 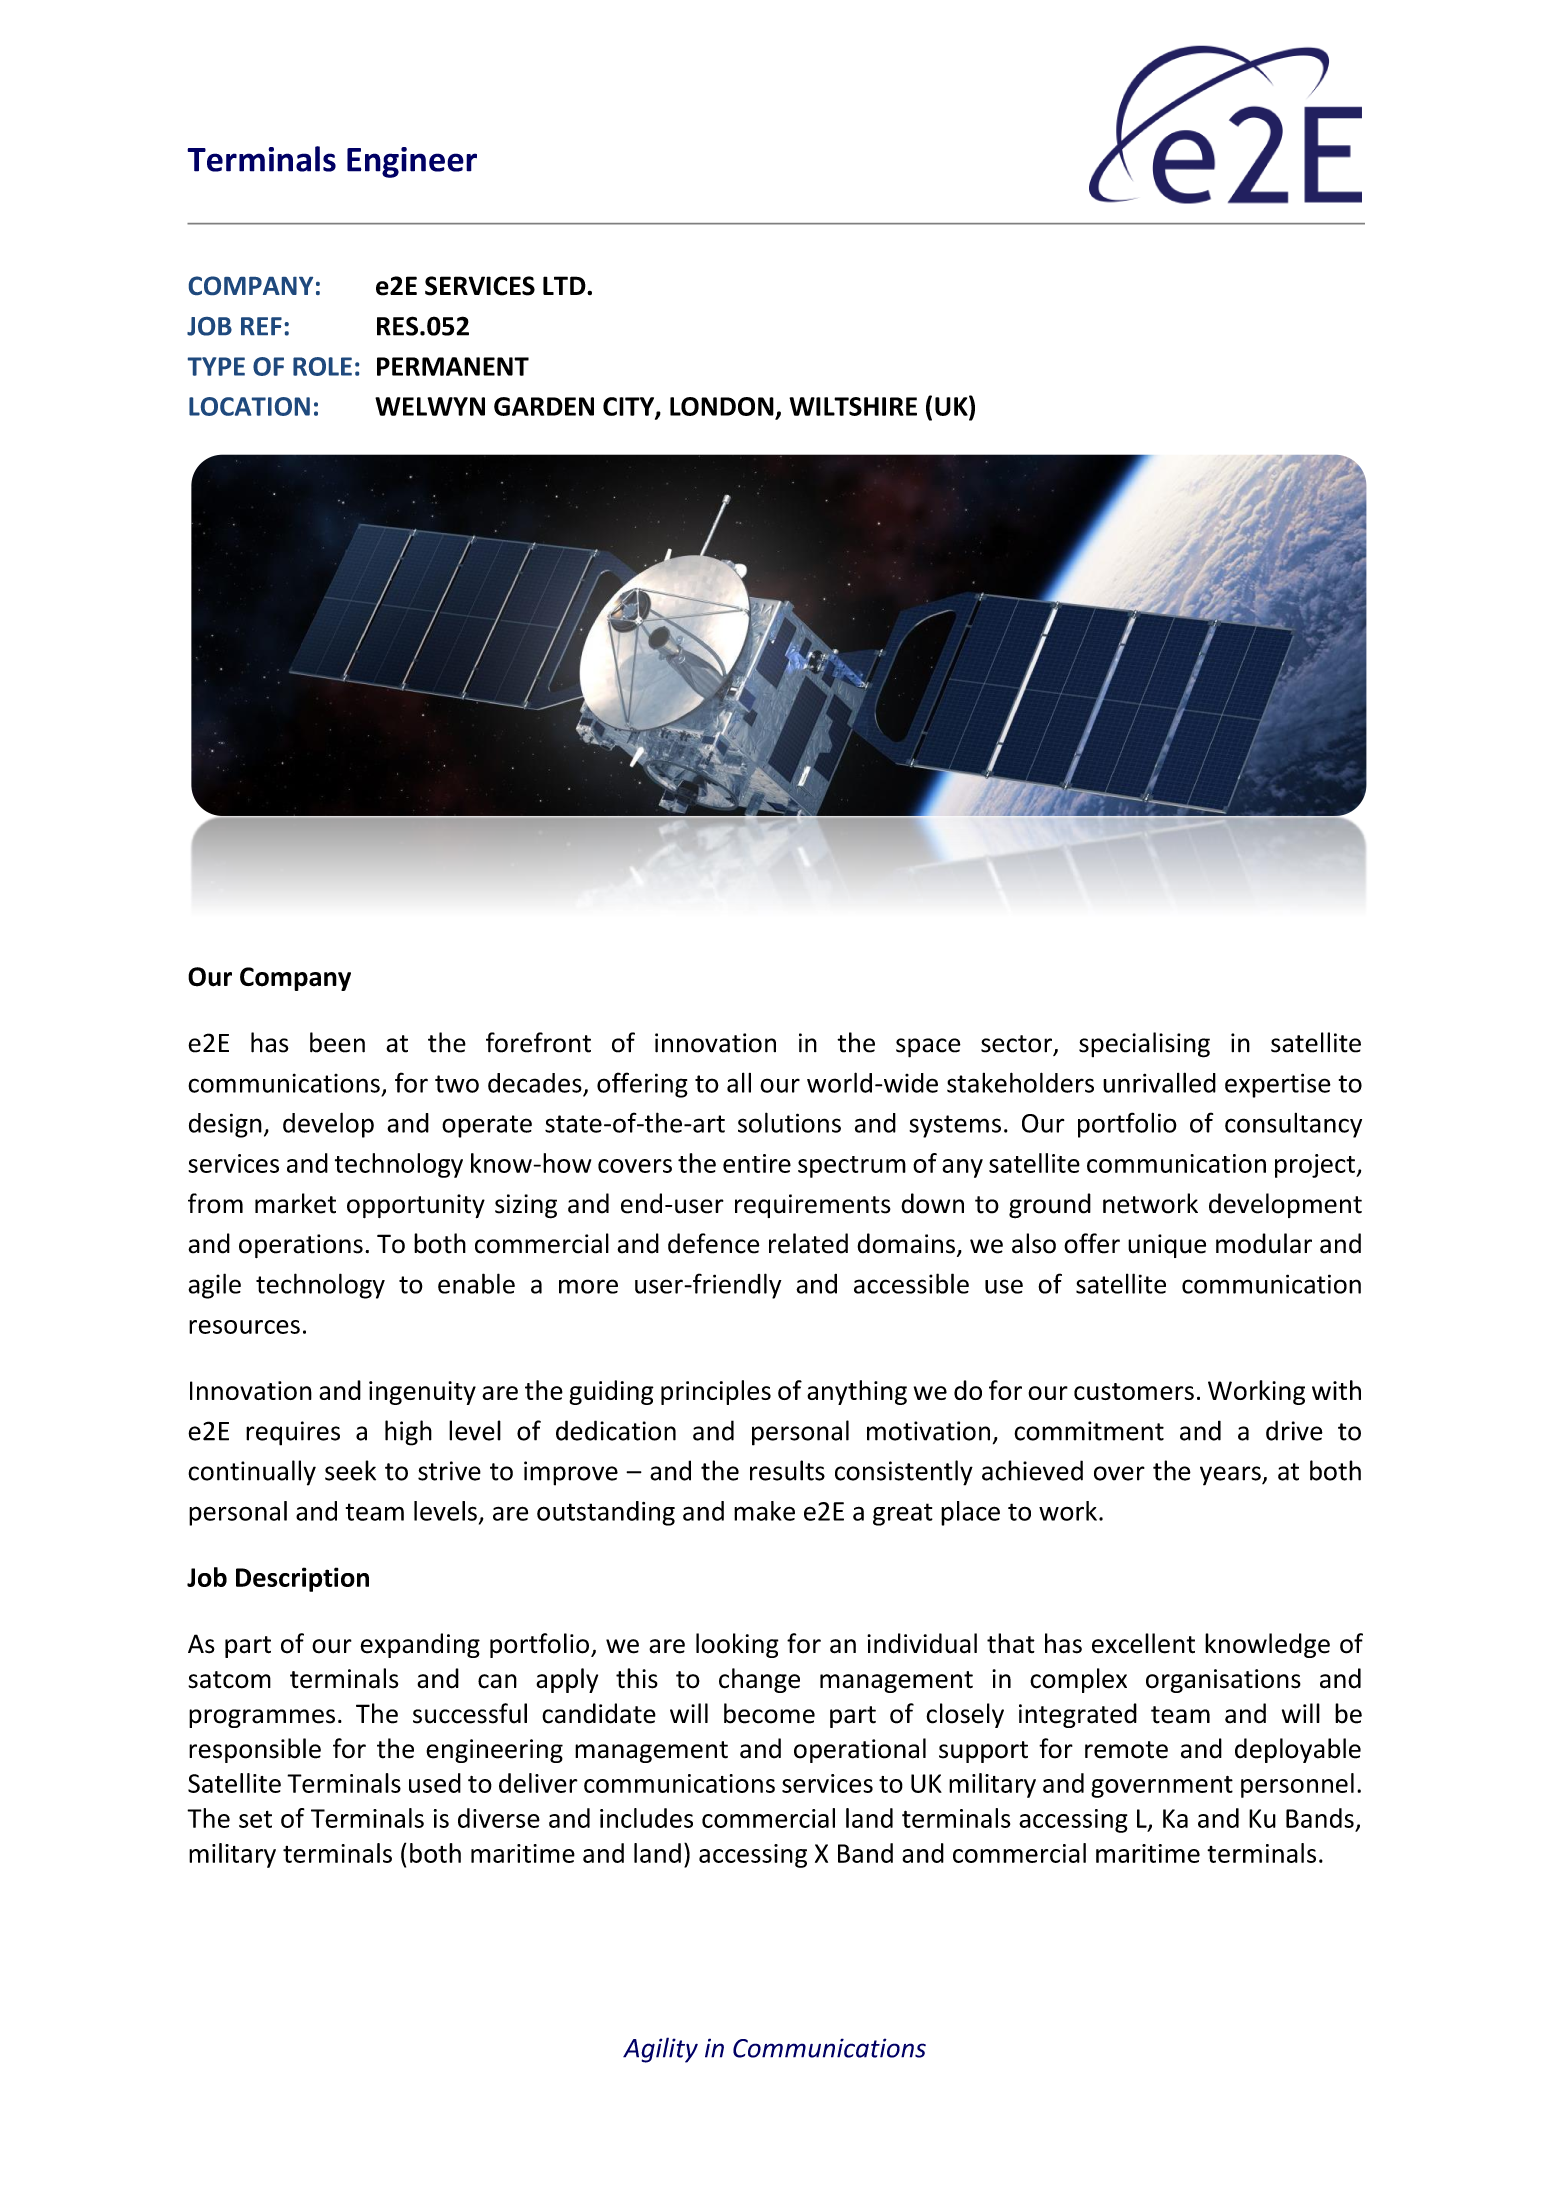 What do you see at coordinates (787, 1470) in the image?
I see `results` at bounding box center [787, 1470].
